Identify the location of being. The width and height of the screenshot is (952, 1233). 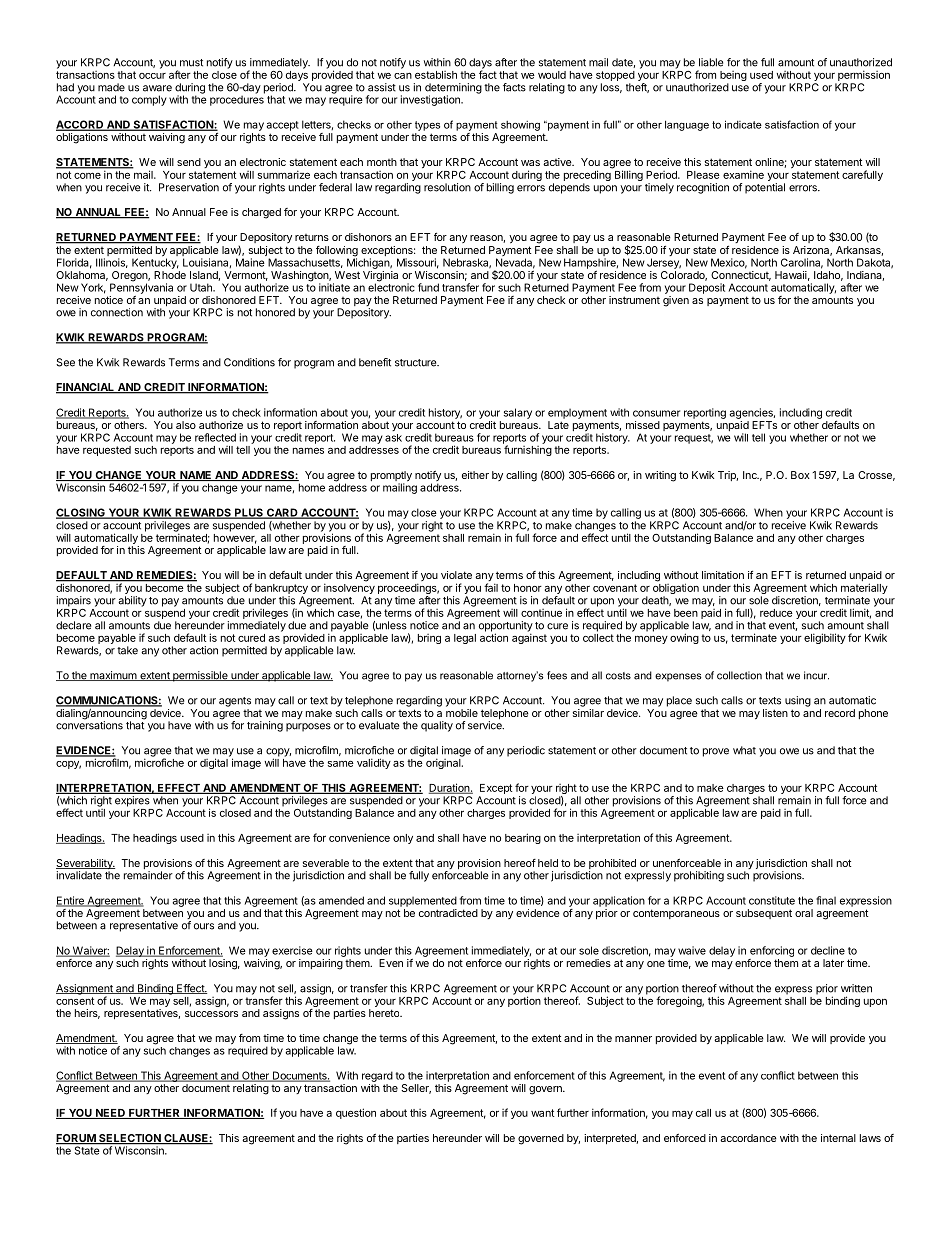
(733, 76).
